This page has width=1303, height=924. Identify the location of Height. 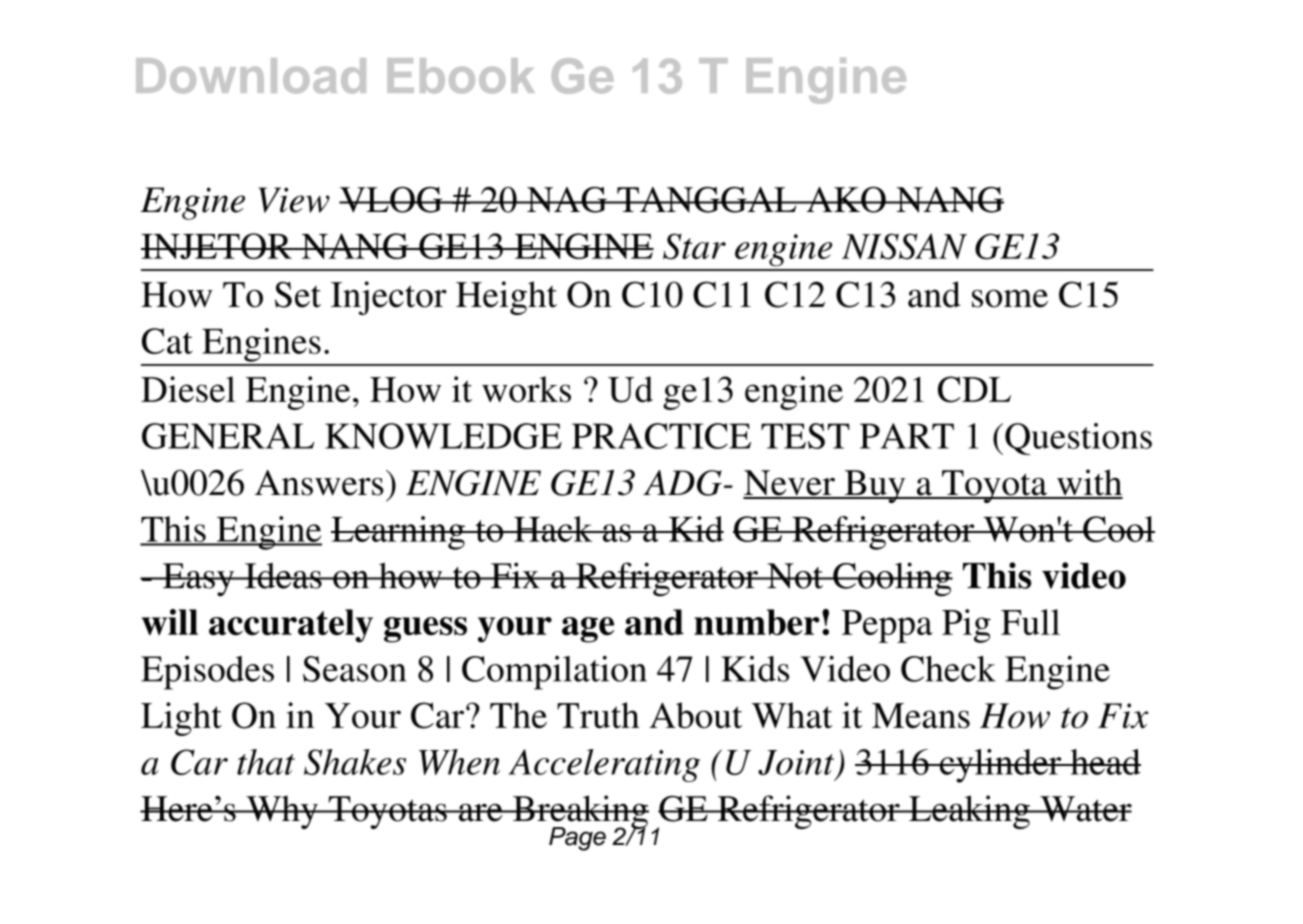
(506, 298).
